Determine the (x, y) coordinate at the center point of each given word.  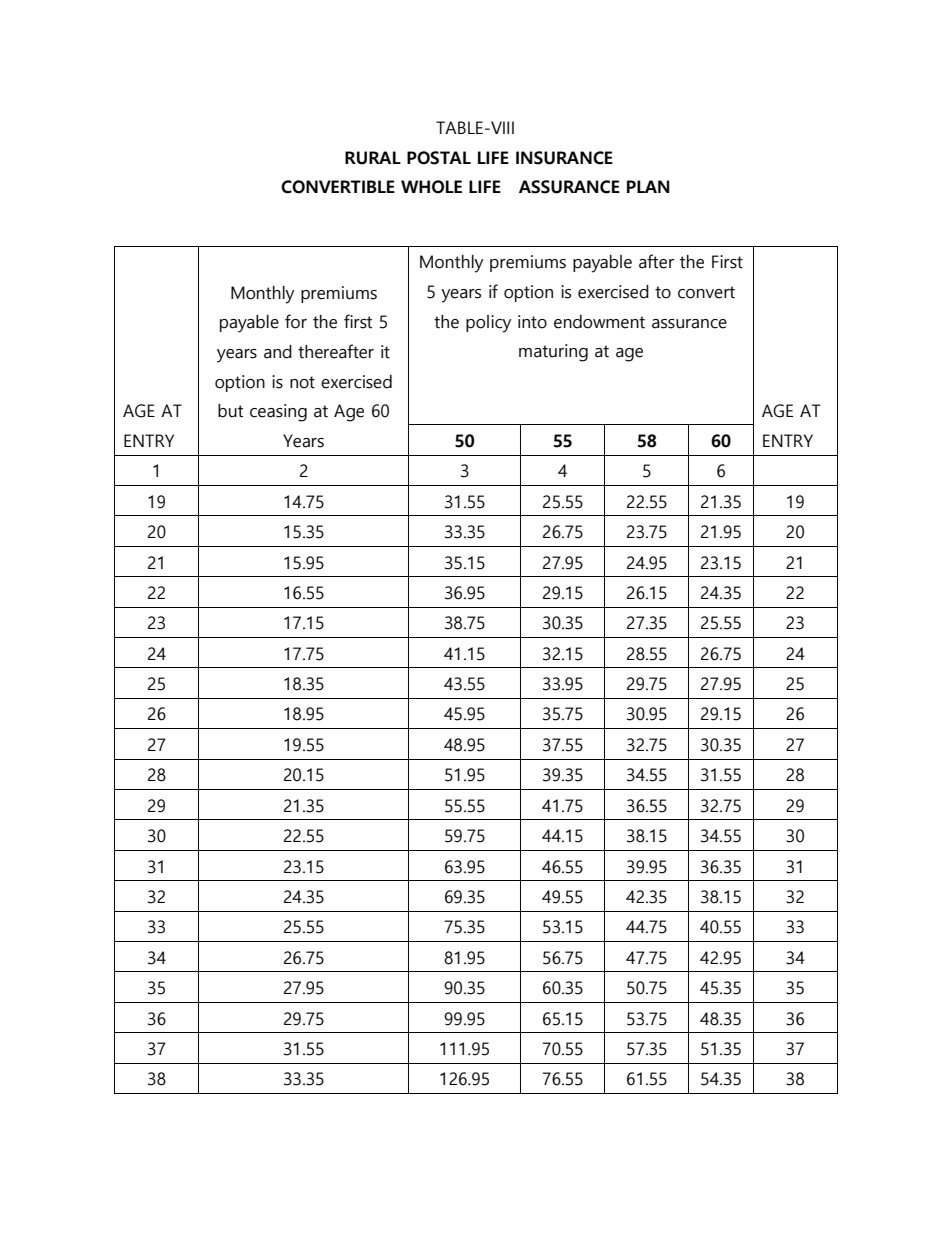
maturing (553, 353)
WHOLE (431, 187)
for (296, 321)
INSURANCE (564, 158)
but (230, 411)
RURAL (373, 158)
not (302, 382)
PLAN (648, 186)
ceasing (278, 413)
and (278, 352)
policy (488, 324)
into (532, 322)
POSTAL (439, 158)
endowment (599, 322)
